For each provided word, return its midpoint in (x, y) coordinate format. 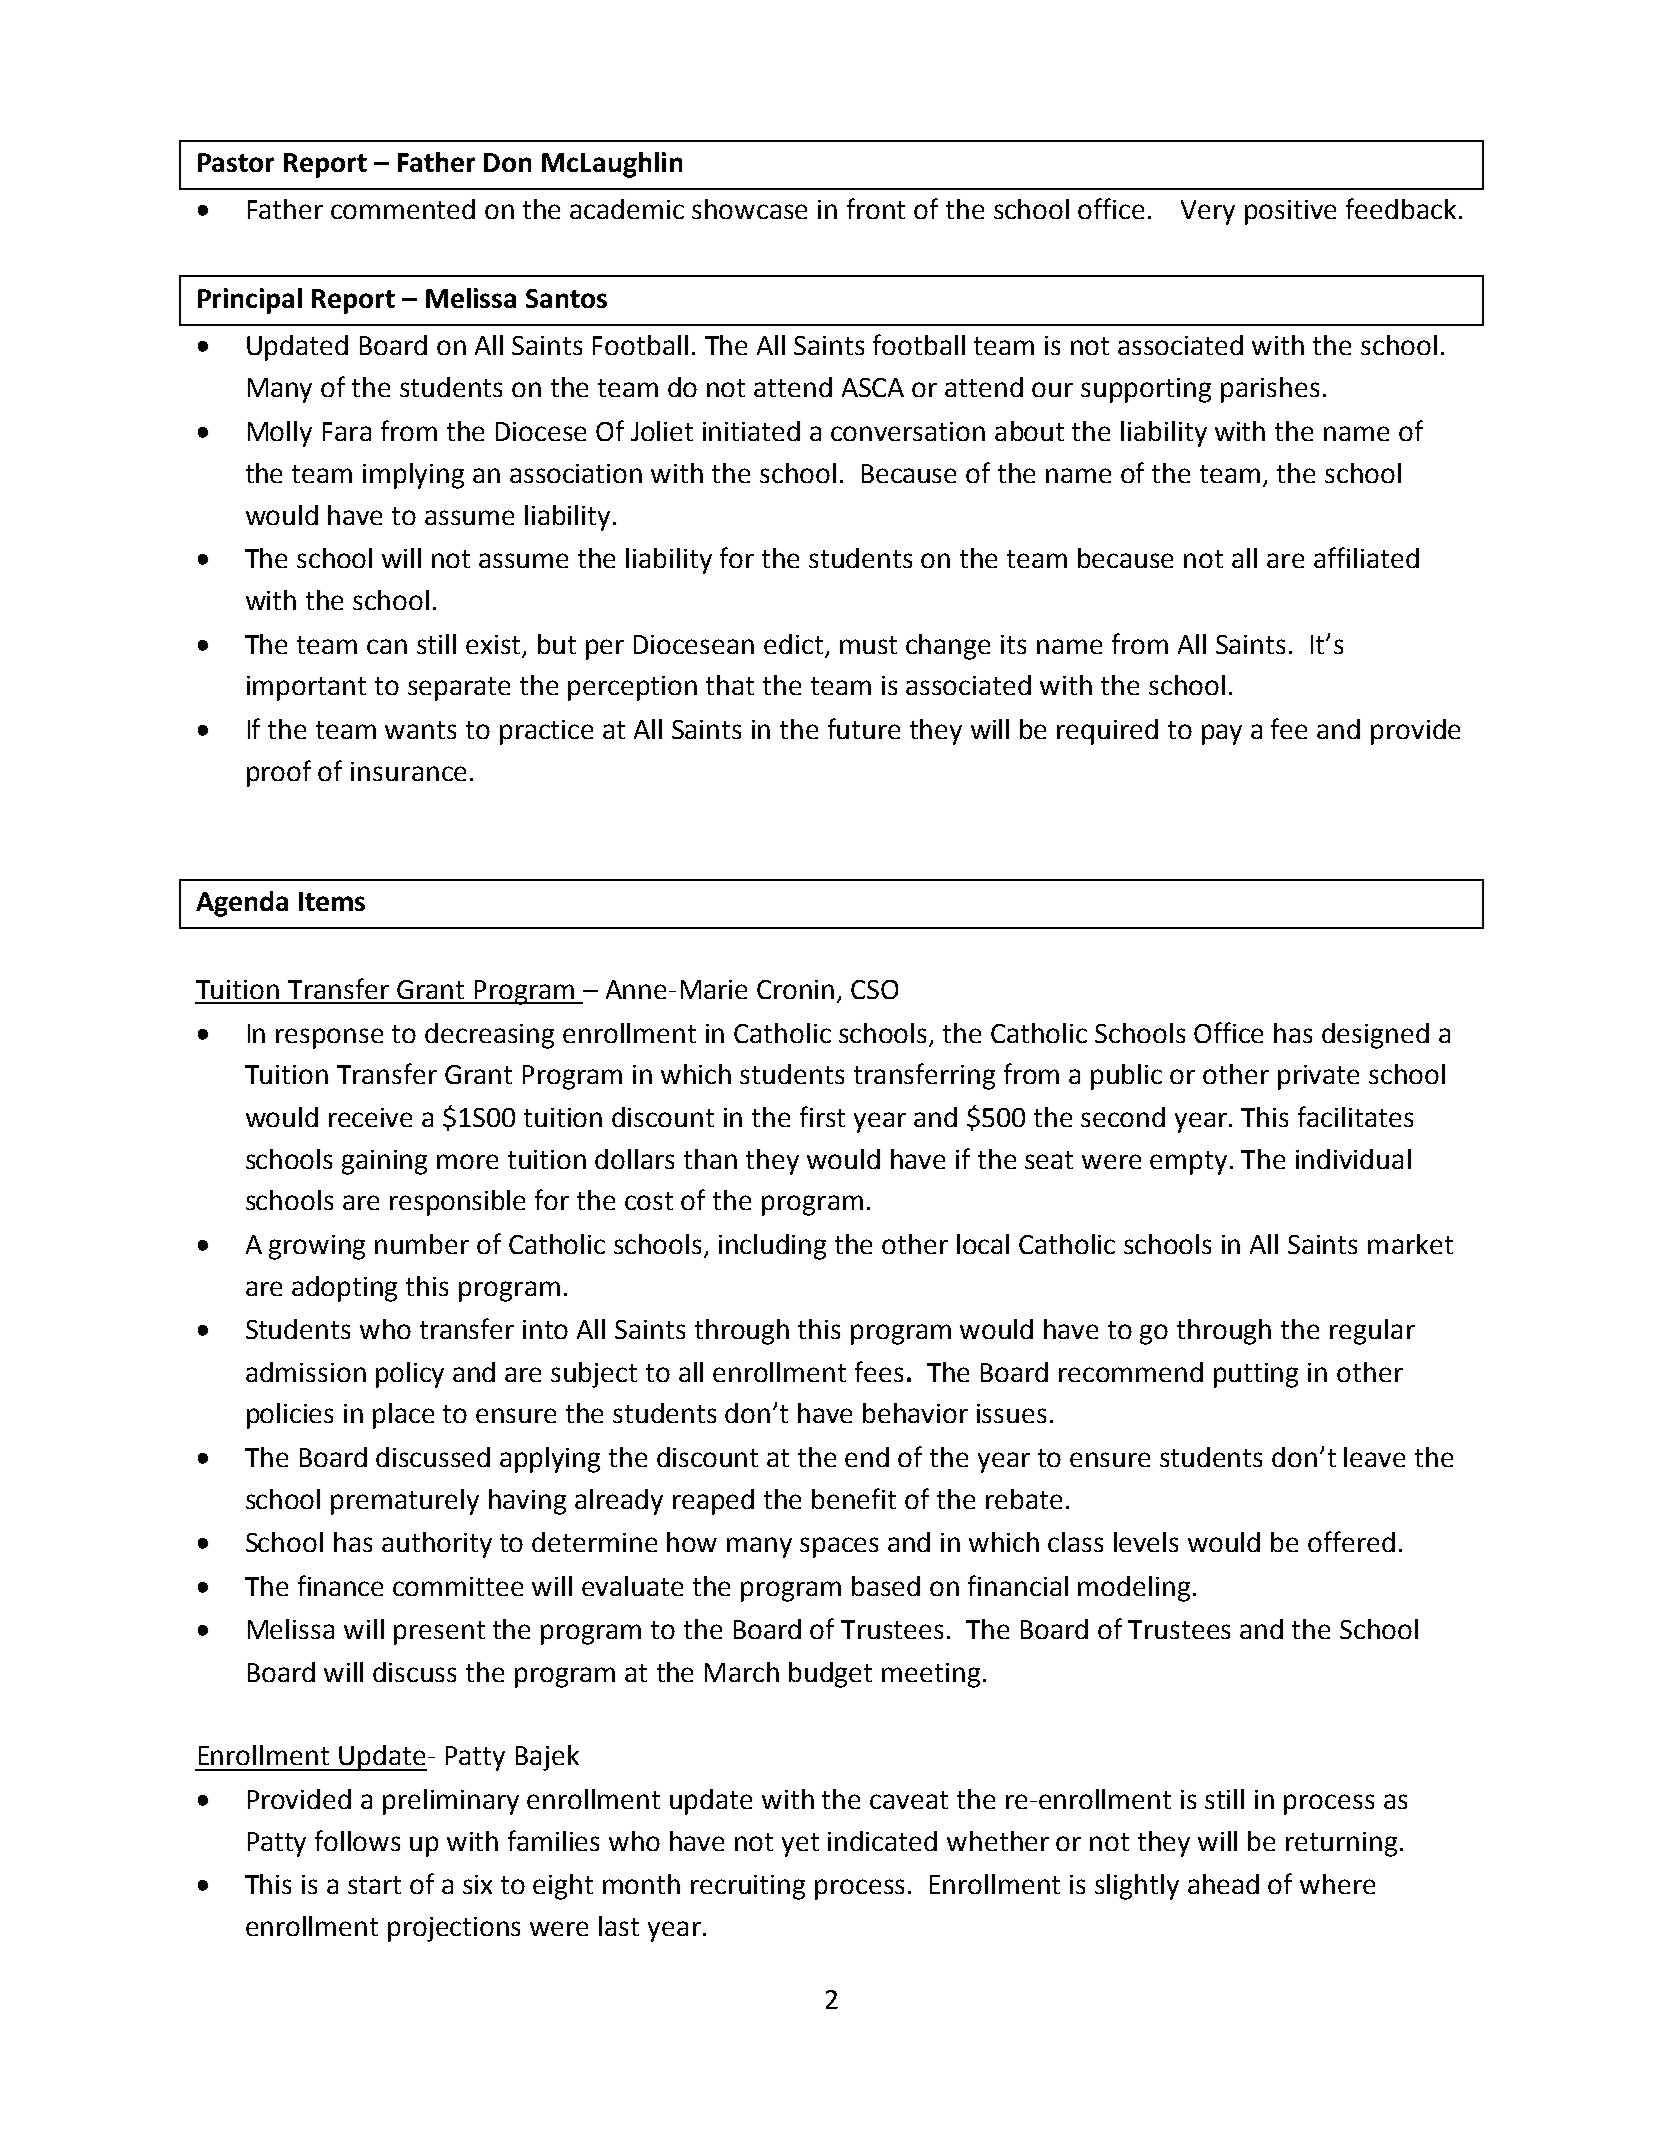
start (374, 1885)
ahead (1223, 1884)
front (876, 208)
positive (1290, 212)
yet (800, 1845)
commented (403, 209)
